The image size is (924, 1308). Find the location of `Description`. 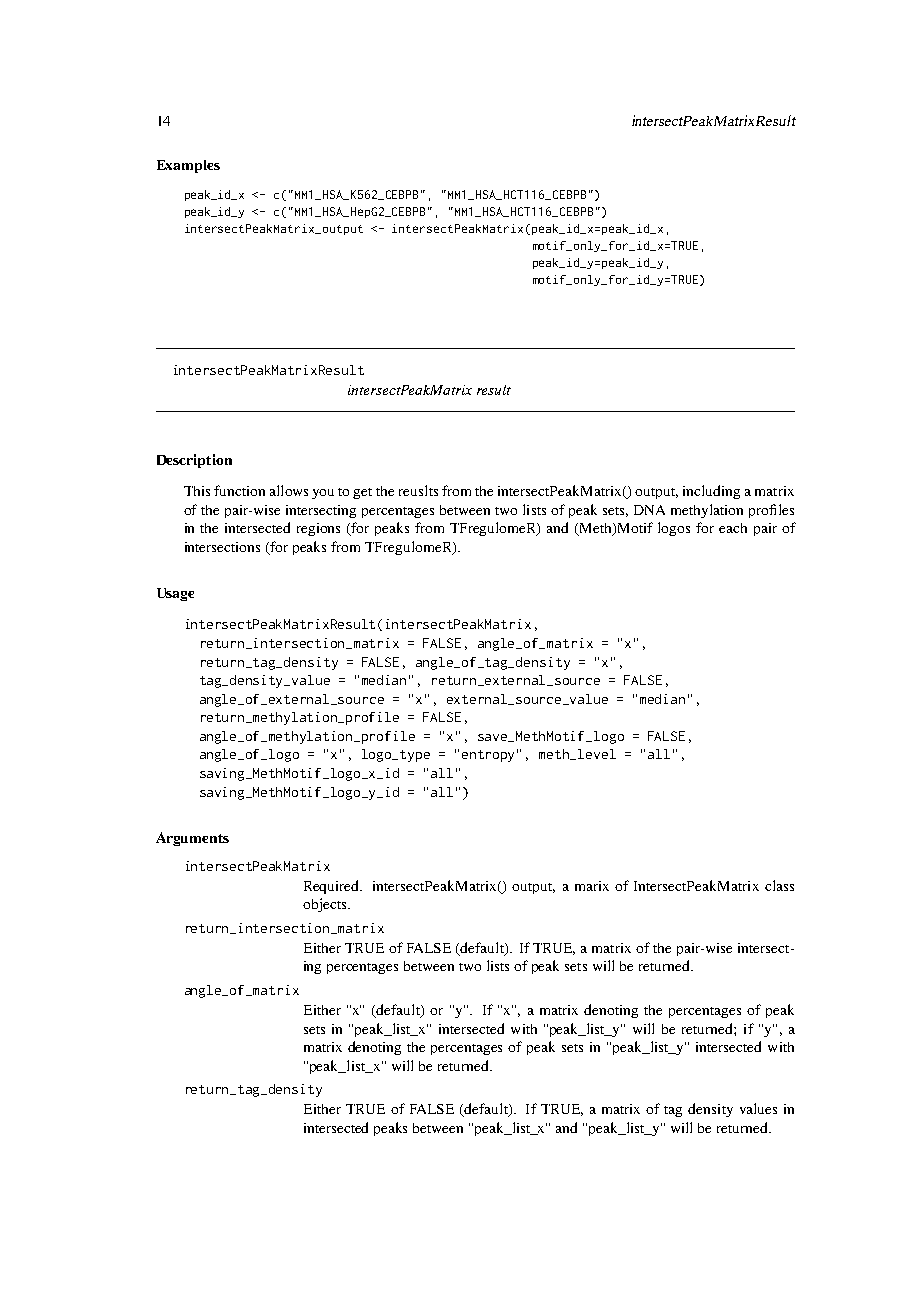

Description is located at coordinates (194, 461).
